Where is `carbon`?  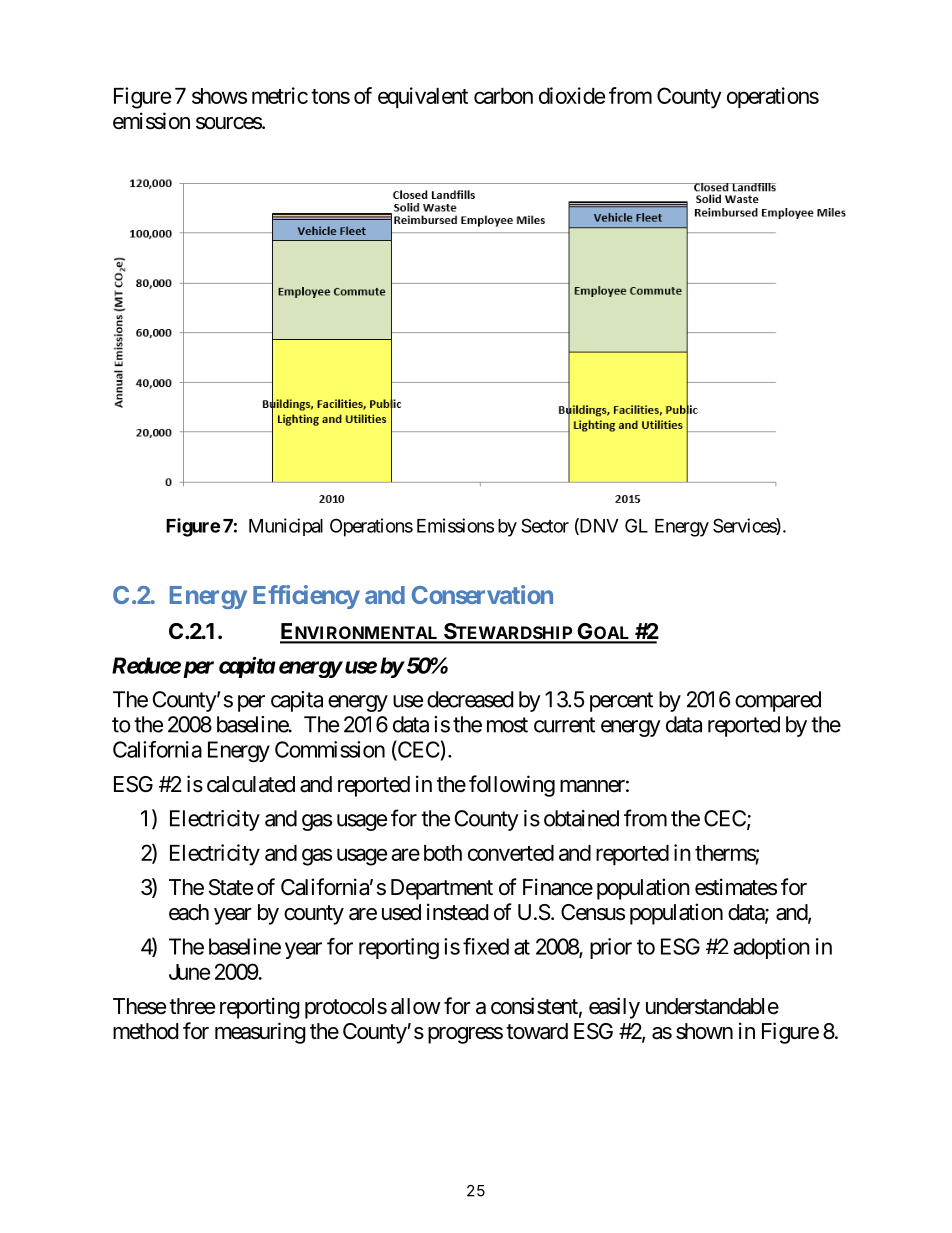
carbon is located at coordinates (503, 96).
